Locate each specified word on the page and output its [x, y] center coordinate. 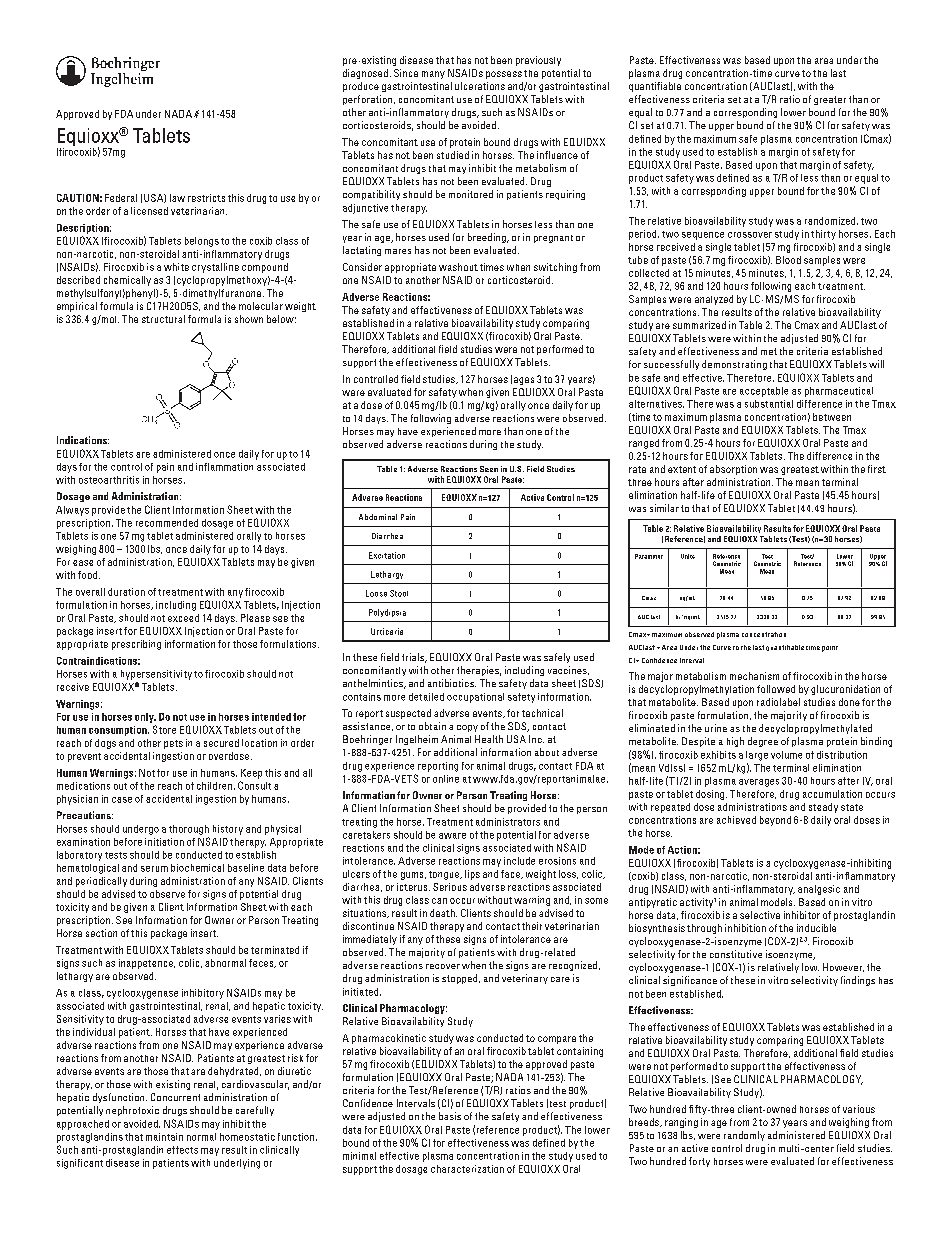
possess [504, 75]
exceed [183, 618]
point [830, 649]
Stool [399, 593]
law [177, 198]
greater [830, 100]
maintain [164, 1137]
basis [450, 1116]
